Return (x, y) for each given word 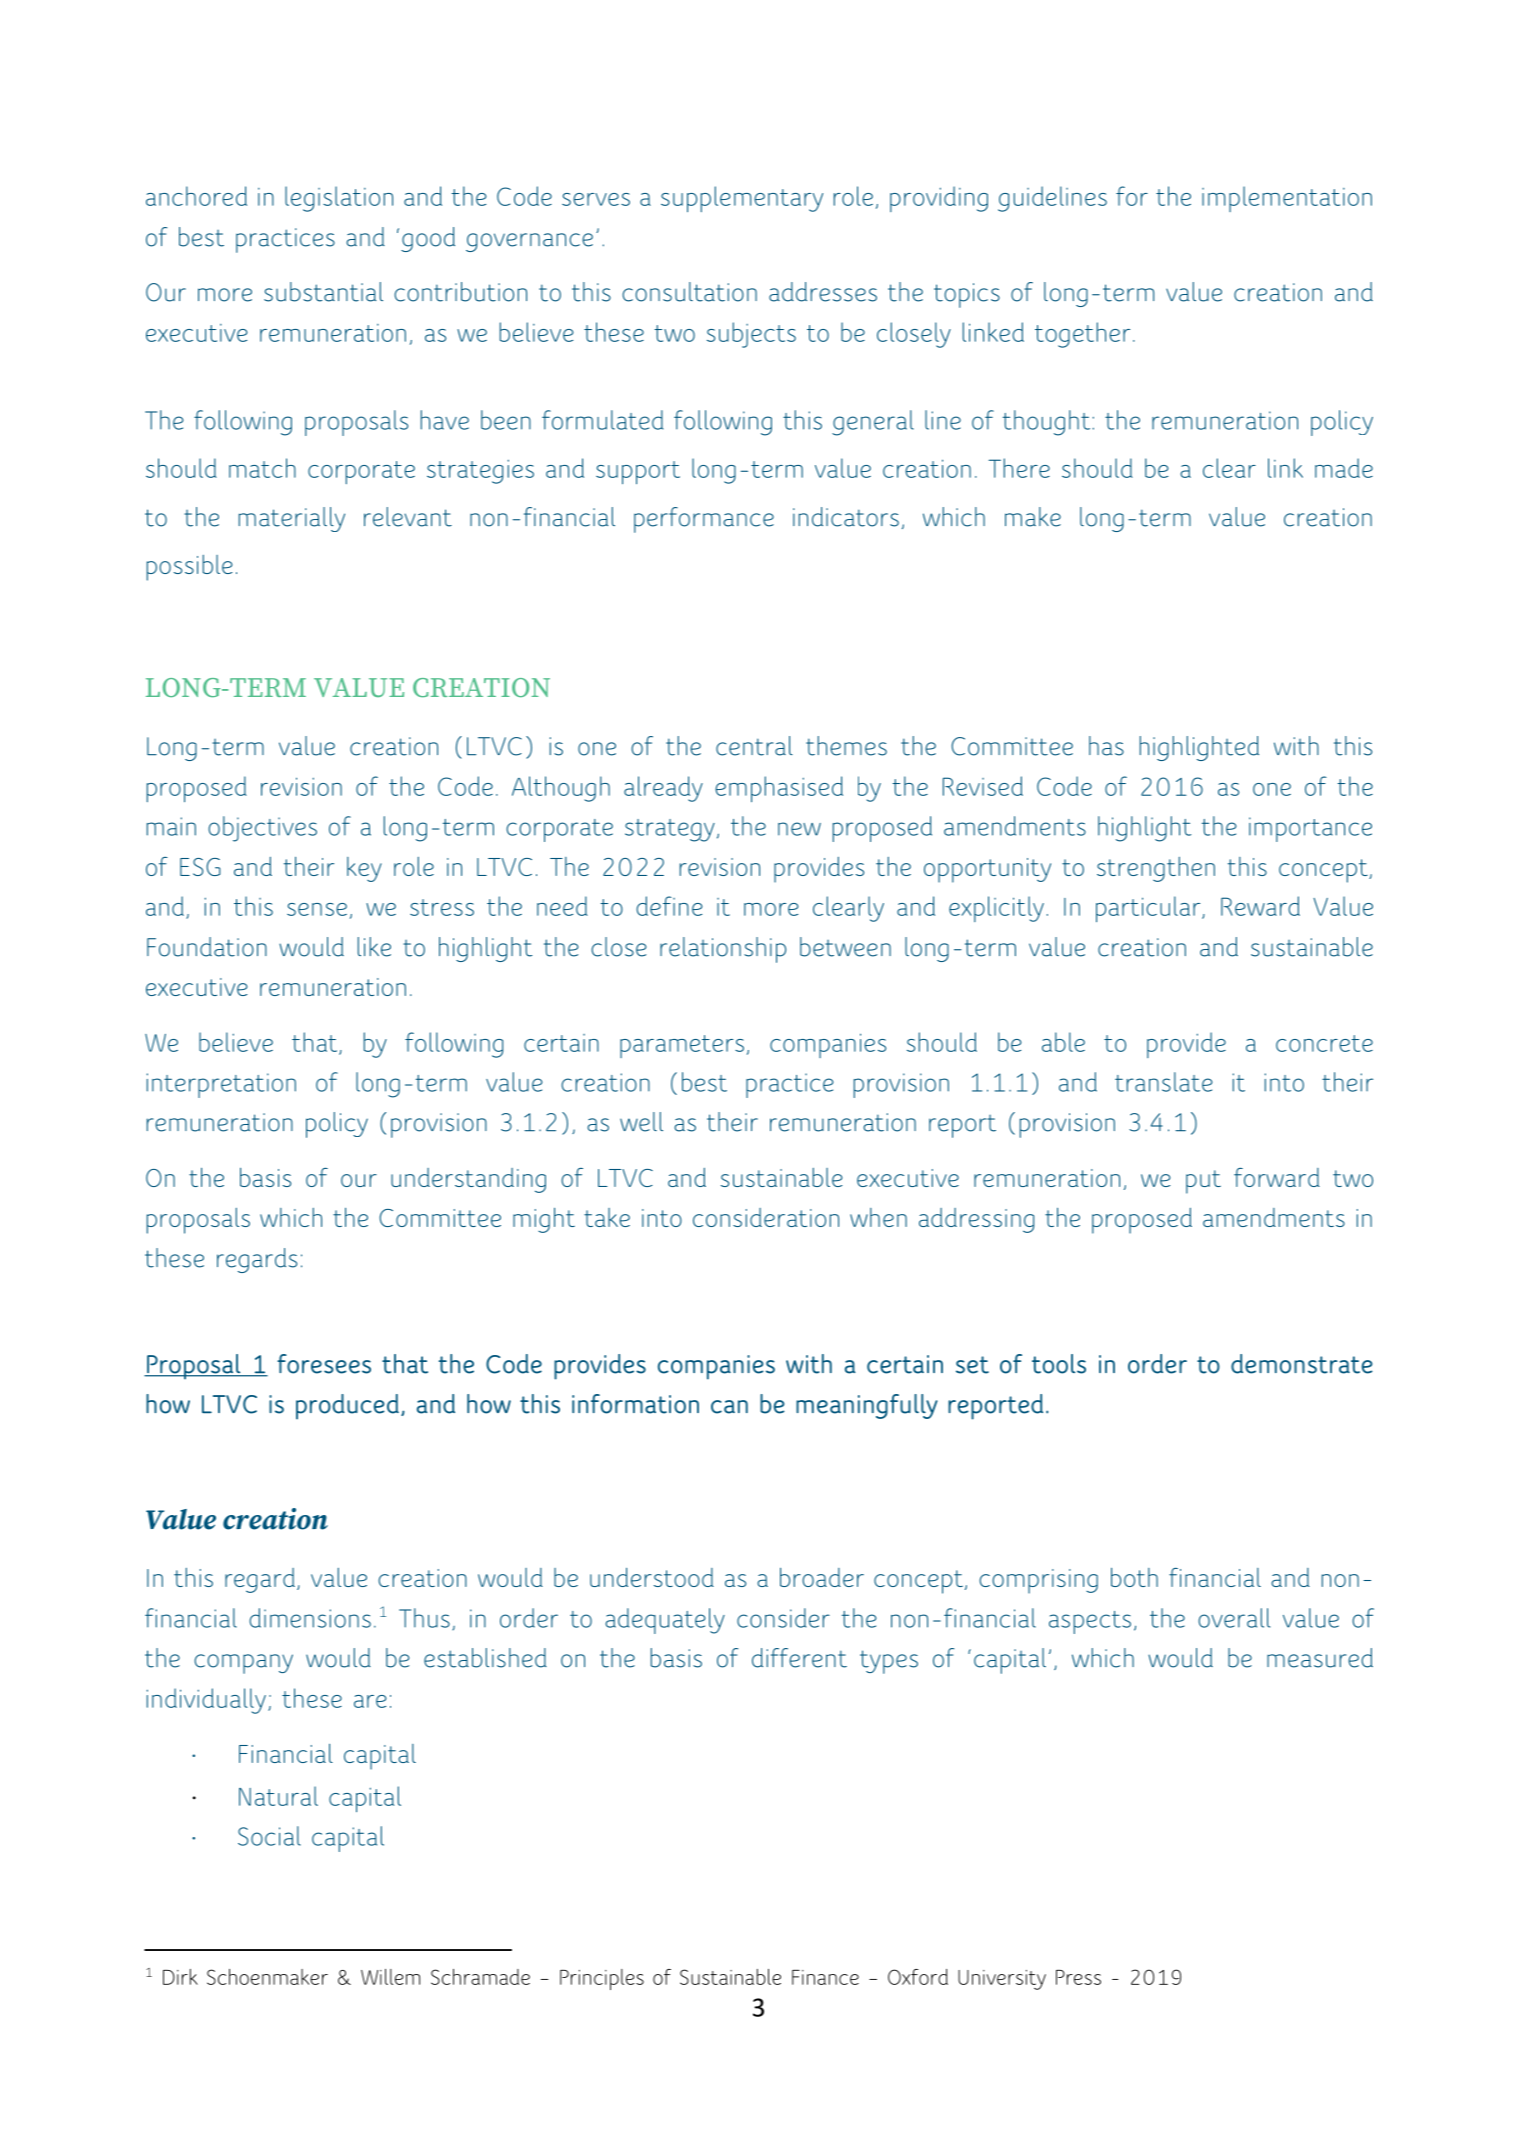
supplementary (742, 199)
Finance (825, 1977)
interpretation (221, 1085)
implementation (1287, 199)
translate (1164, 1082)
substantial (323, 292)
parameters (682, 1046)
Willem (390, 1977)
